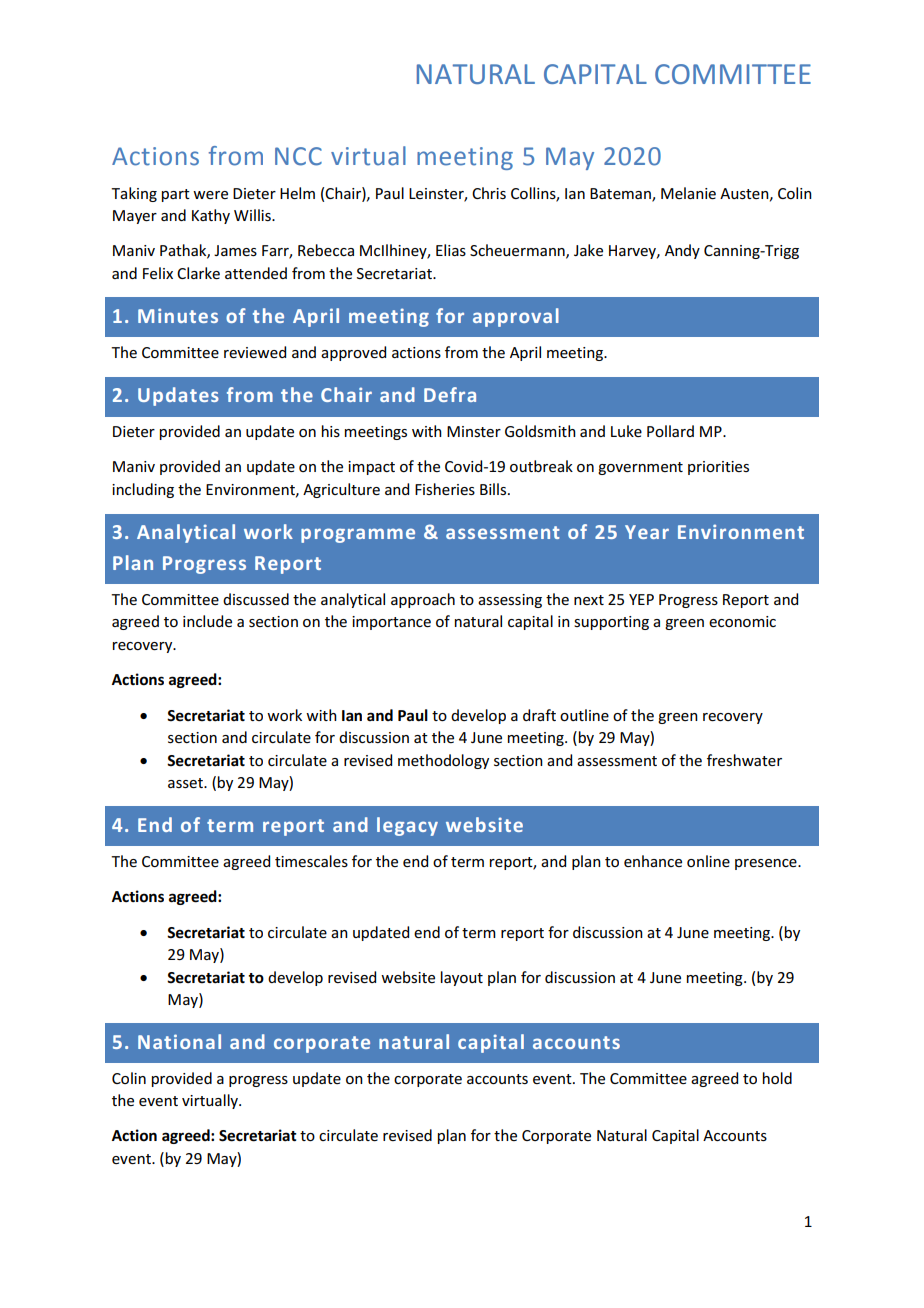  I want to click on approach, so click(423, 600).
